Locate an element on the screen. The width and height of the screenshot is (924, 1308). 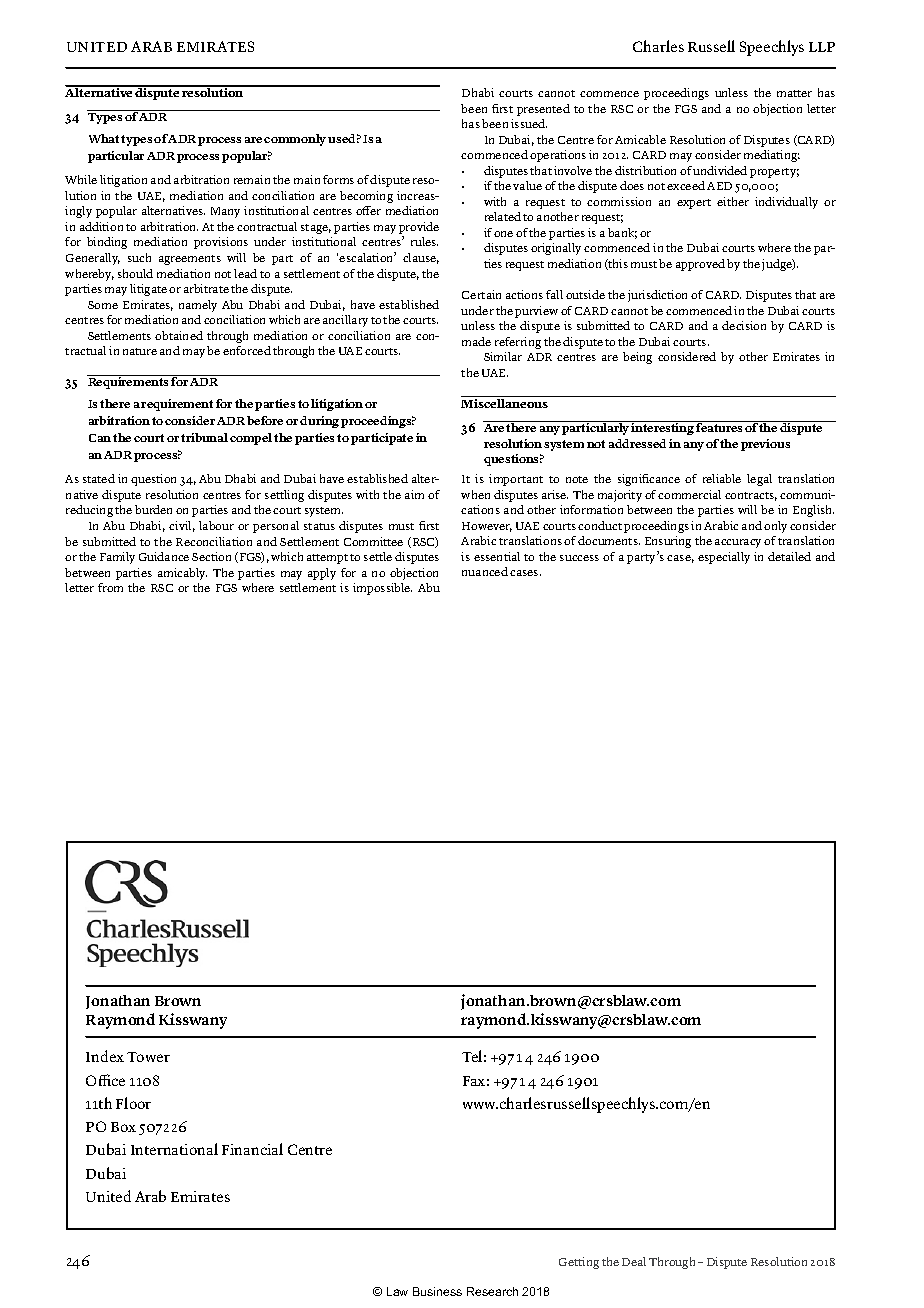
especially is located at coordinates (724, 558).
